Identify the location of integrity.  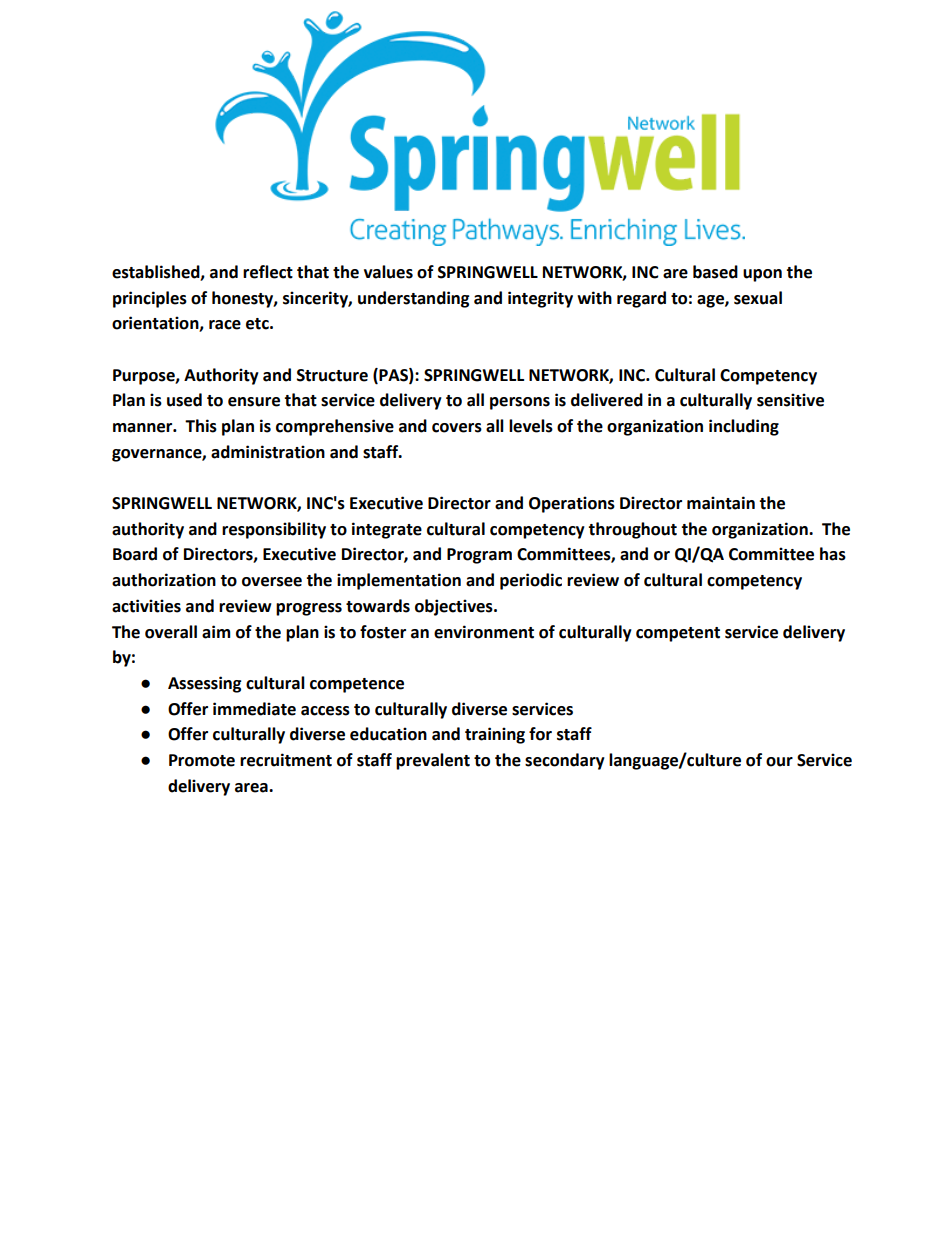
(540, 299).
